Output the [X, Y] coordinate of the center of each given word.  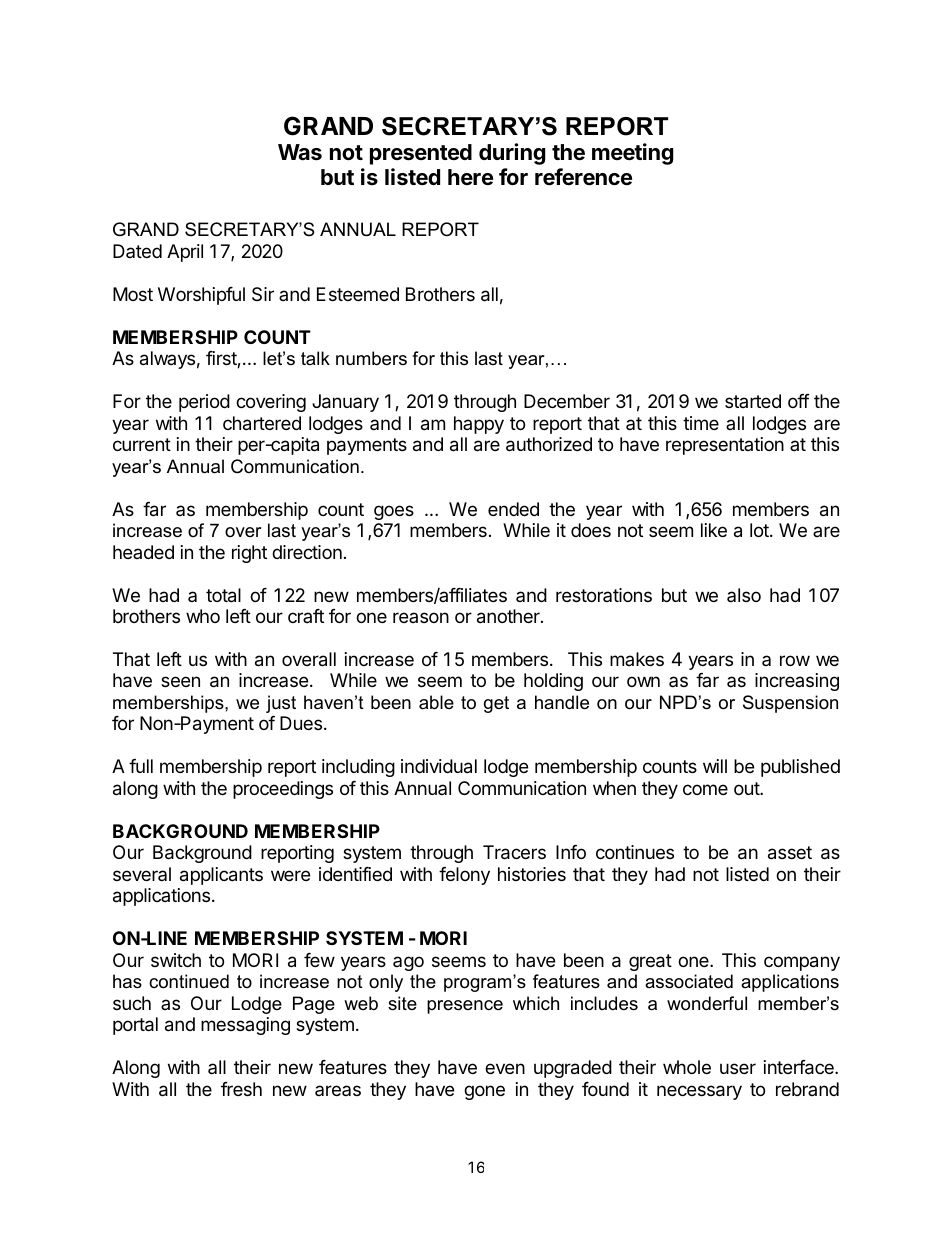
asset [790, 853]
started [753, 401]
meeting [632, 154]
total [223, 595]
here [470, 177]
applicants [221, 876]
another [509, 616]
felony [464, 876]
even [505, 1068]
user [738, 1068]
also [744, 595]
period [204, 403]
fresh [241, 1089]
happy [479, 425]
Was [300, 152]
